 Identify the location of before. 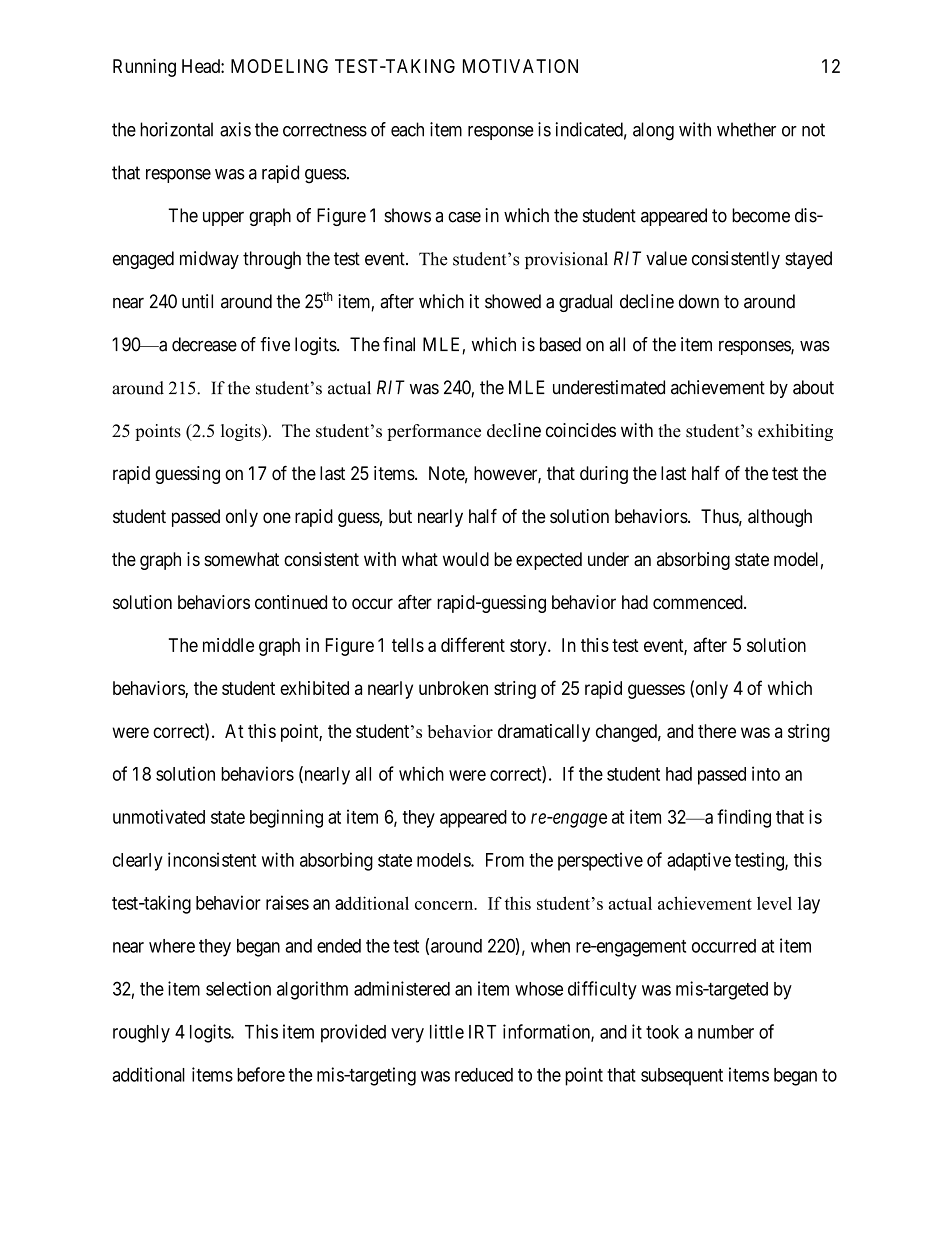
(261, 1074).
